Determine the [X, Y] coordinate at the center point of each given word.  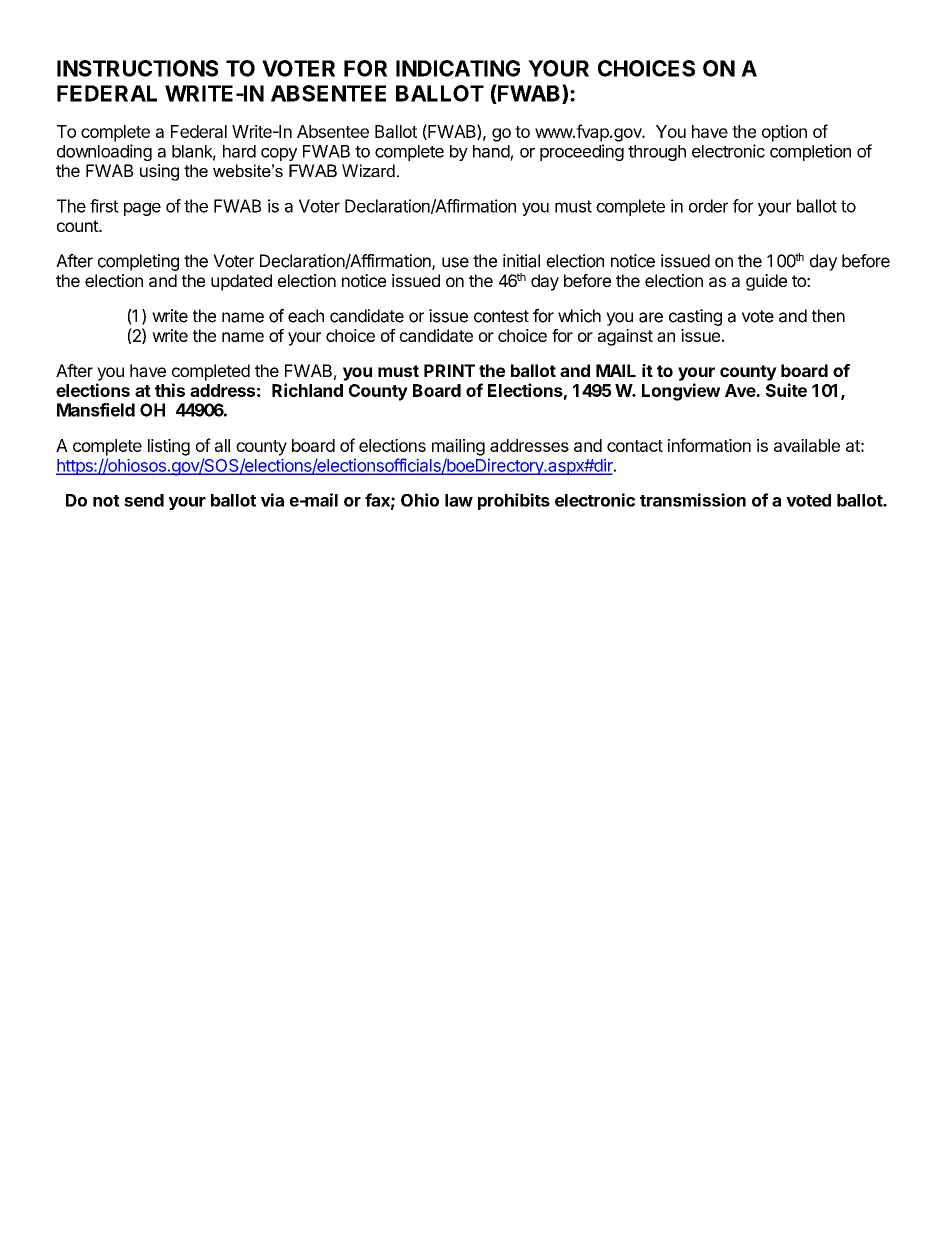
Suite [786, 390]
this [170, 390]
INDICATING [458, 68]
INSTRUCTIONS [137, 68]
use [455, 262]
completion [810, 152]
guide [766, 282]
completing [138, 262]
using [159, 172]
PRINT [449, 370]
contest [501, 316]
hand [491, 151]
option [784, 133]
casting [695, 317]
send [144, 500]
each [306, 316]
